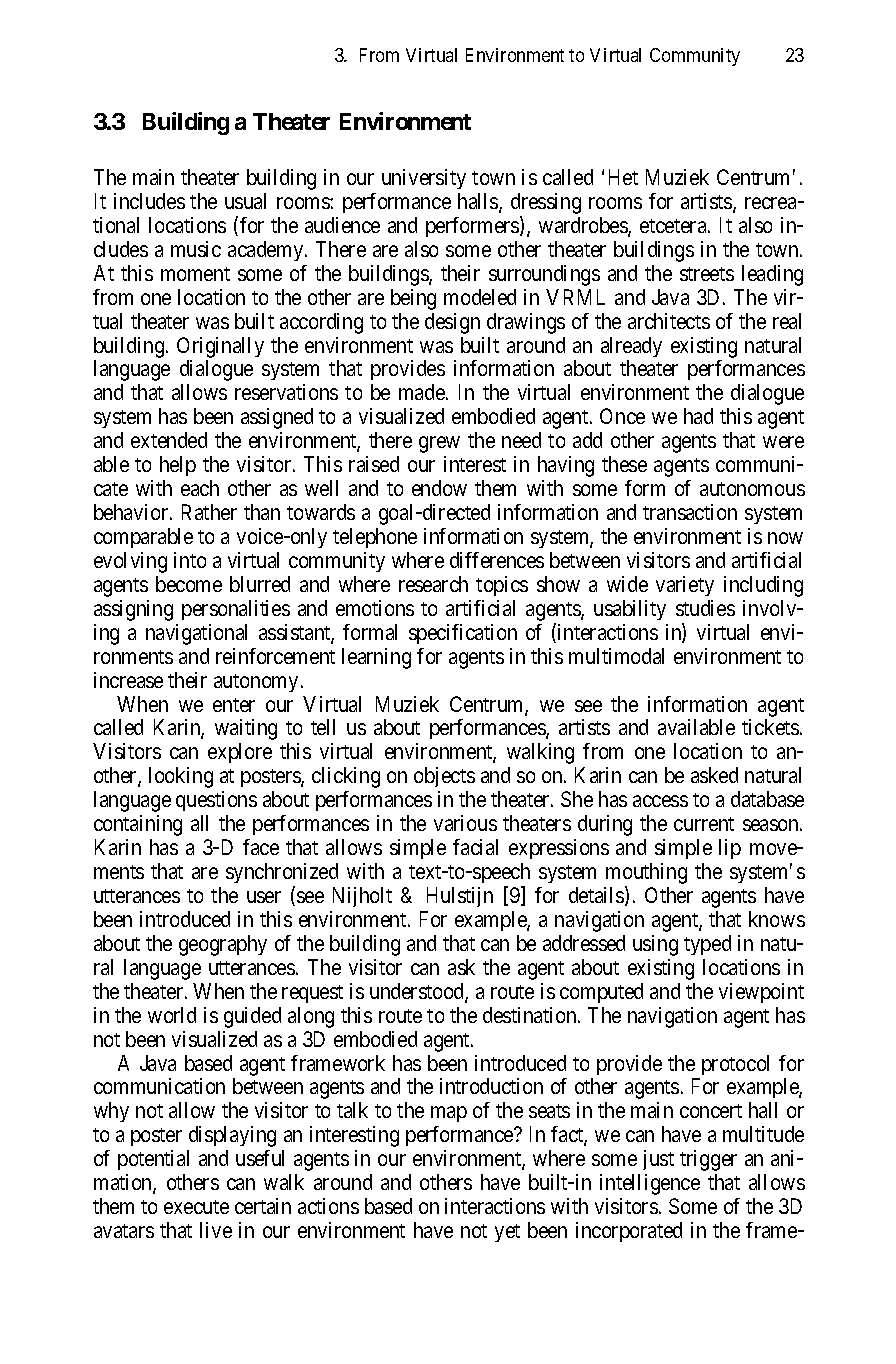  What do you see at coordinates (707, 274) in the screenshot?
I see `streets` at bounding box center [707, 274].
